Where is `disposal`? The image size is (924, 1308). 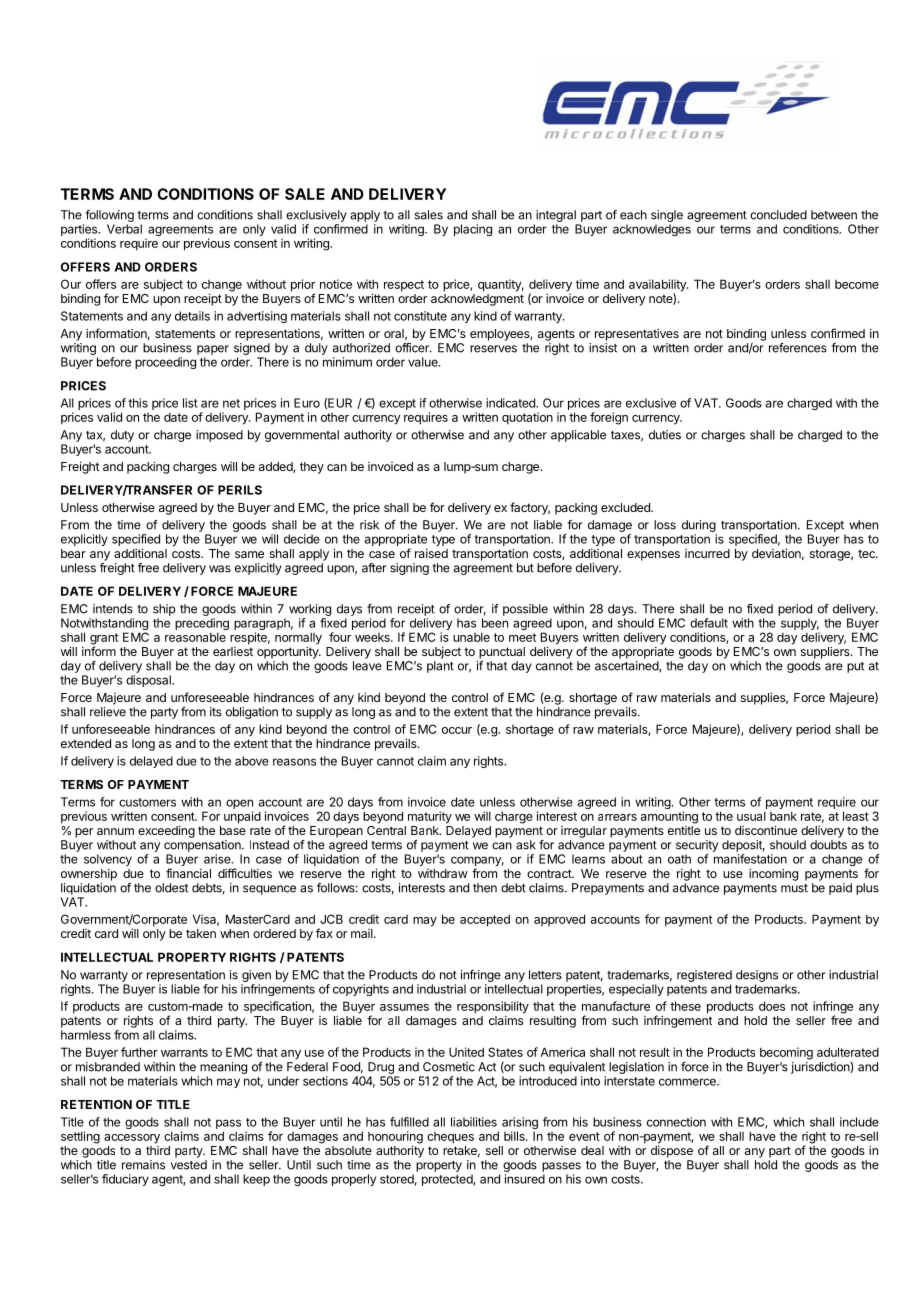 disposal is located at coordinates (149, 681).
